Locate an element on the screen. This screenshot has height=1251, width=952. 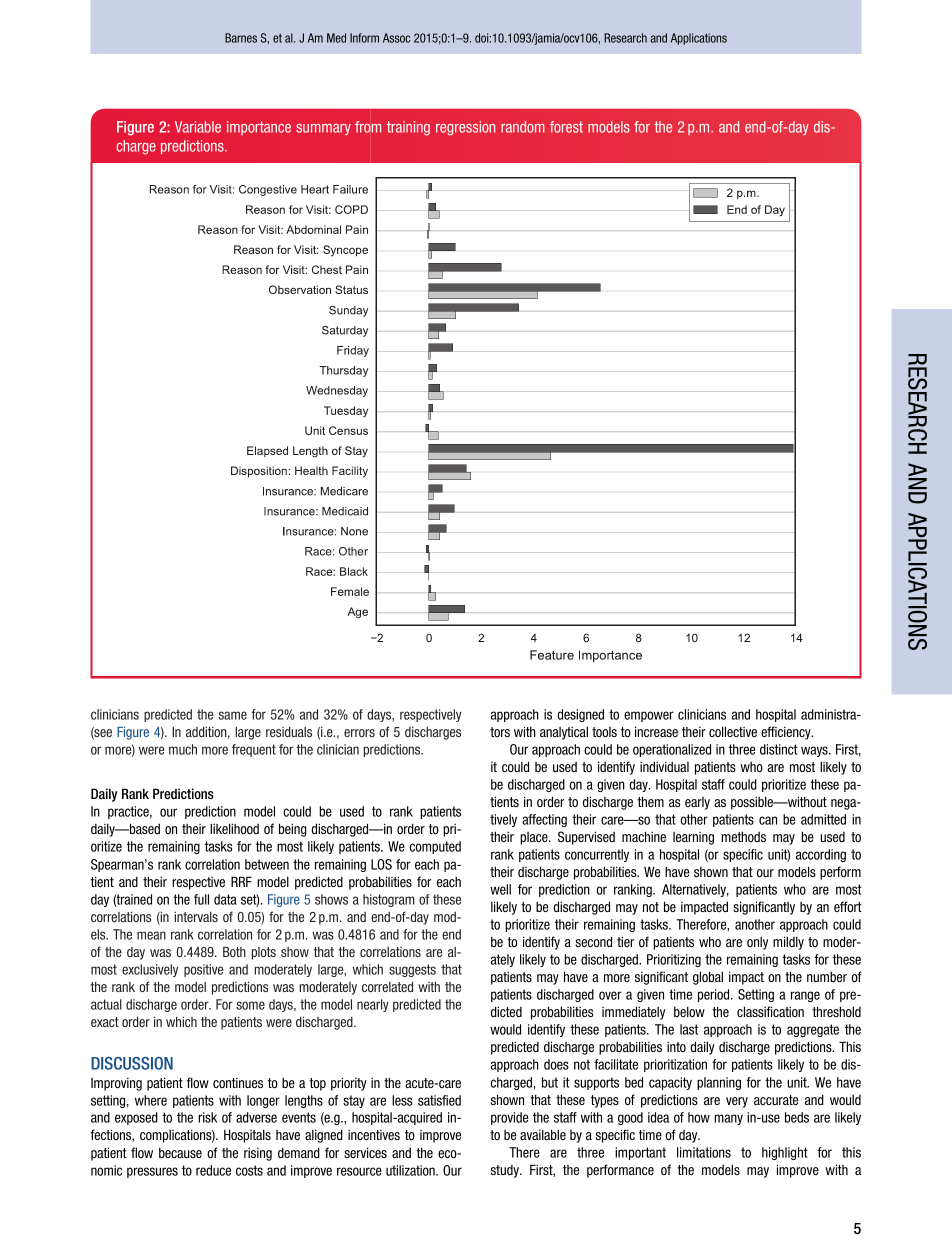
regression is located at coordinates (465, 128).
